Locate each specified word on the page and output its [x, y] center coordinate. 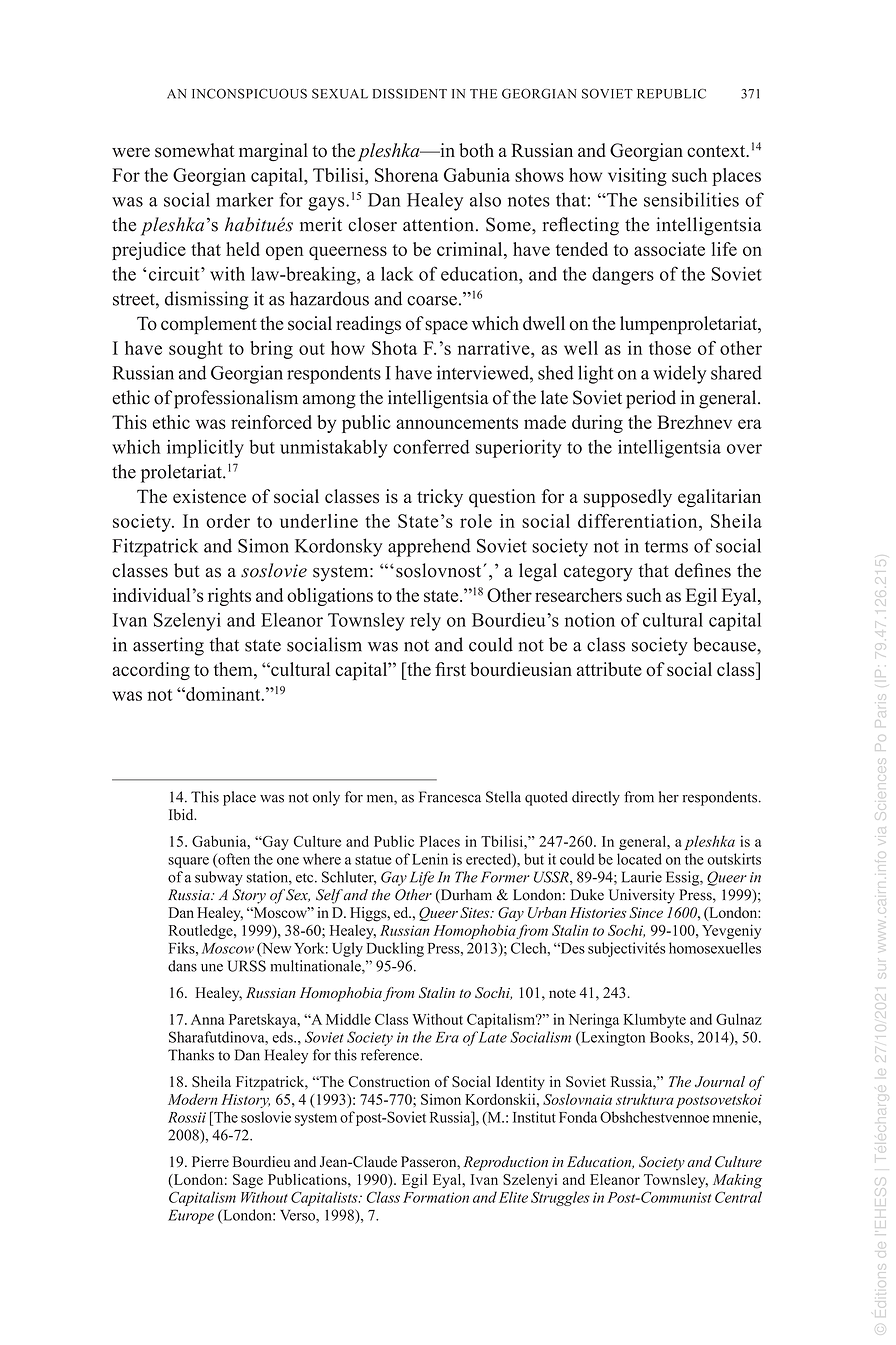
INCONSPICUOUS [249, 94]
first [450, 669]
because [725, 644]
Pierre [210, 1161]
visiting [637, 177]
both [476, 150]
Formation [436, 1197]
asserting [168, 646]
